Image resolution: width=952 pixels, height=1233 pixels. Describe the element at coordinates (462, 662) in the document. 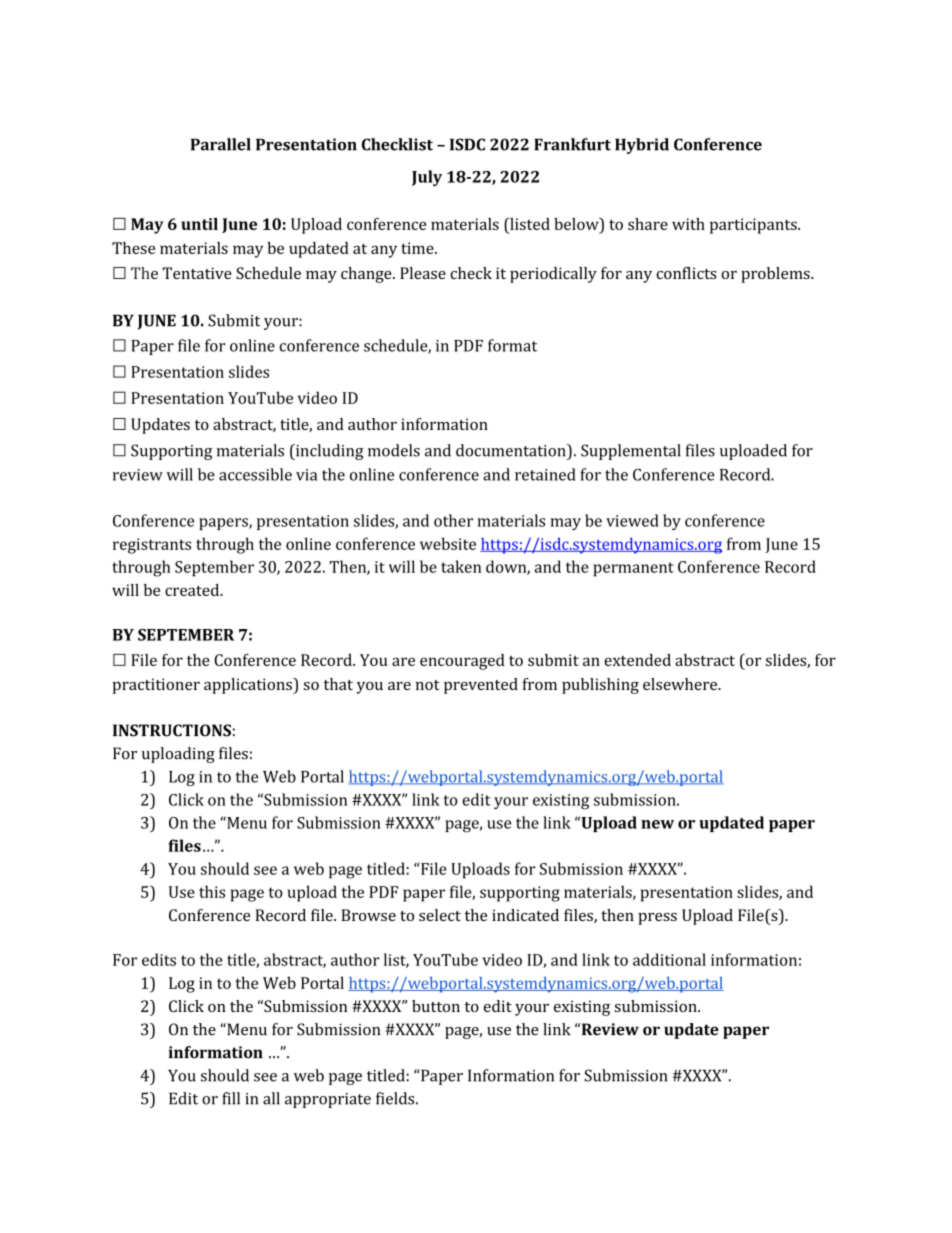

I see `encouraged` at that location.
